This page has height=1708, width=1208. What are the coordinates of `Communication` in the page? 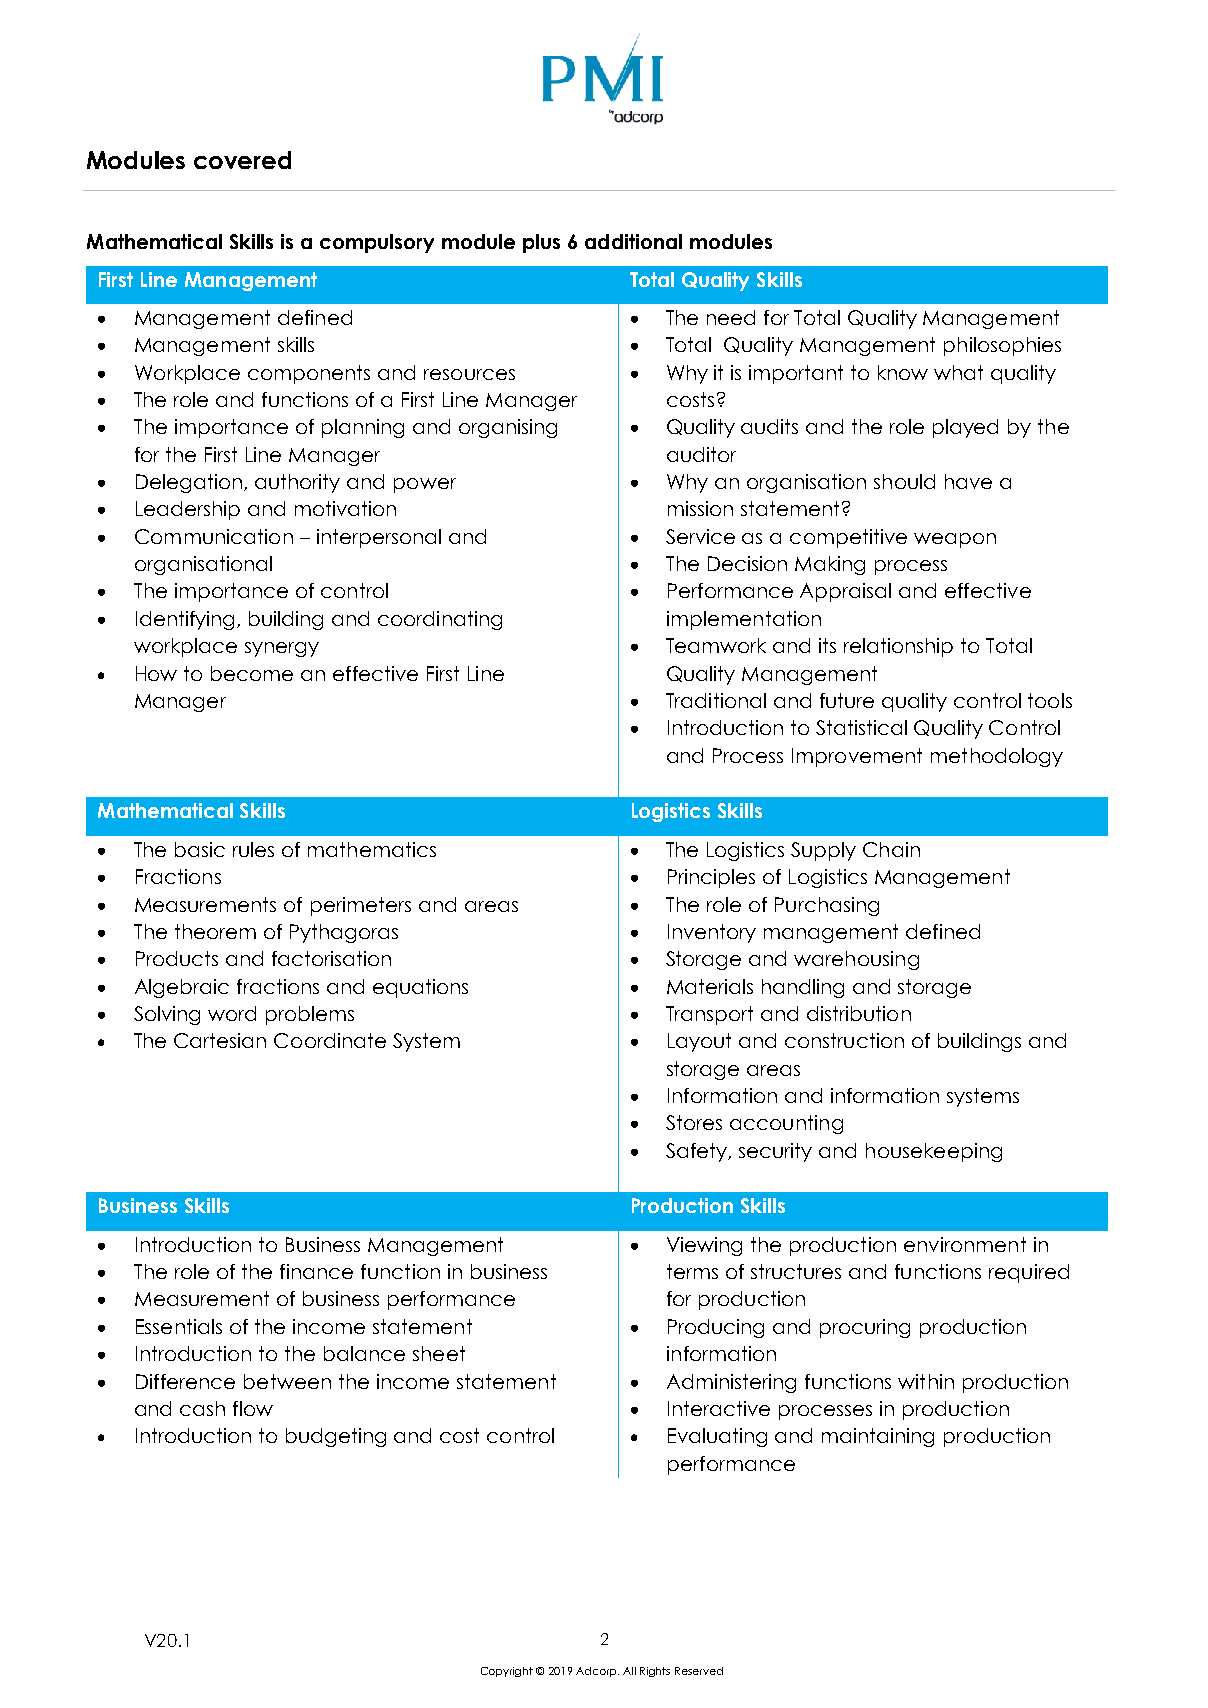 It's located at (214, 536).
